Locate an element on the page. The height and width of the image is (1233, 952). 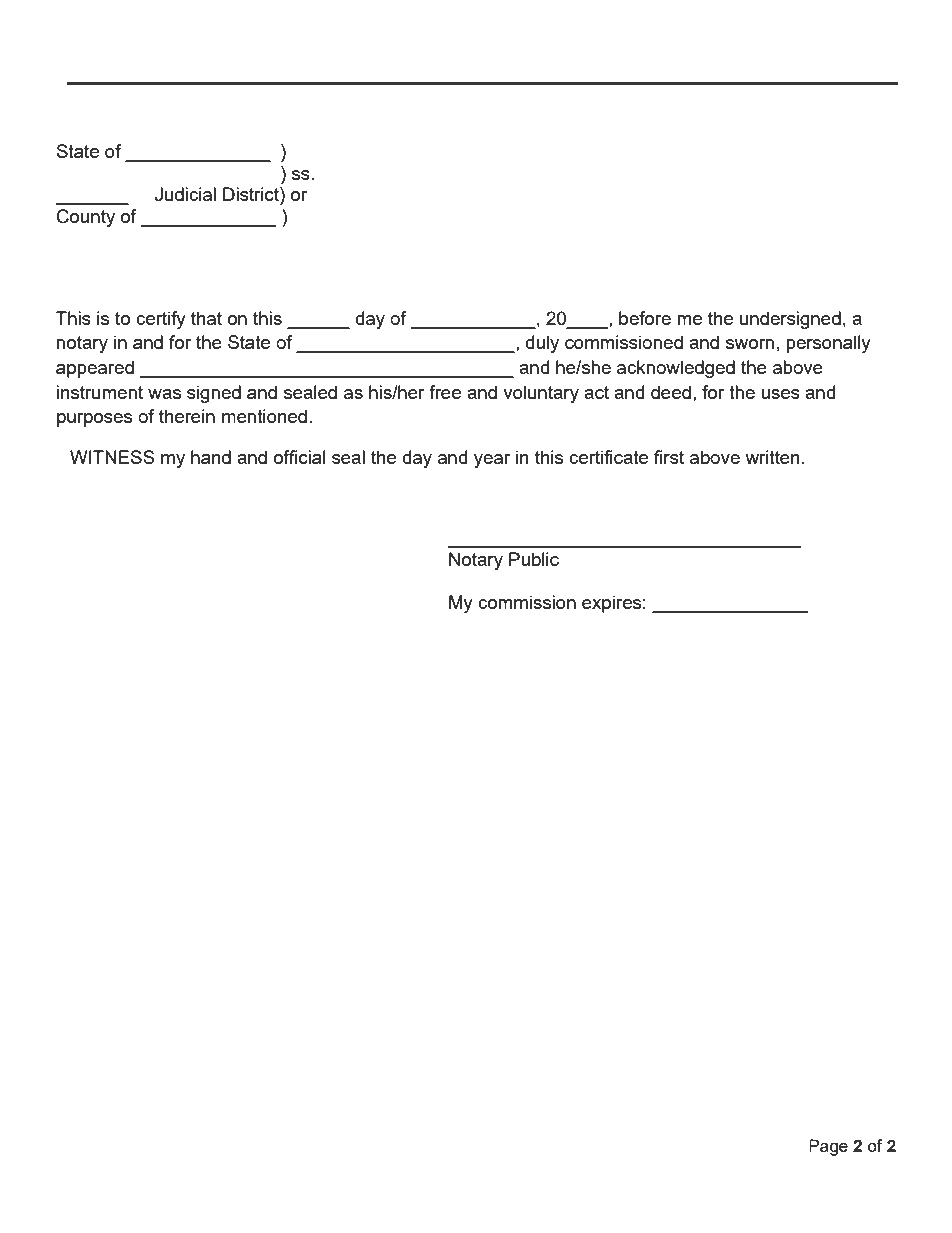
Public is located at coordinates (534, 559).
